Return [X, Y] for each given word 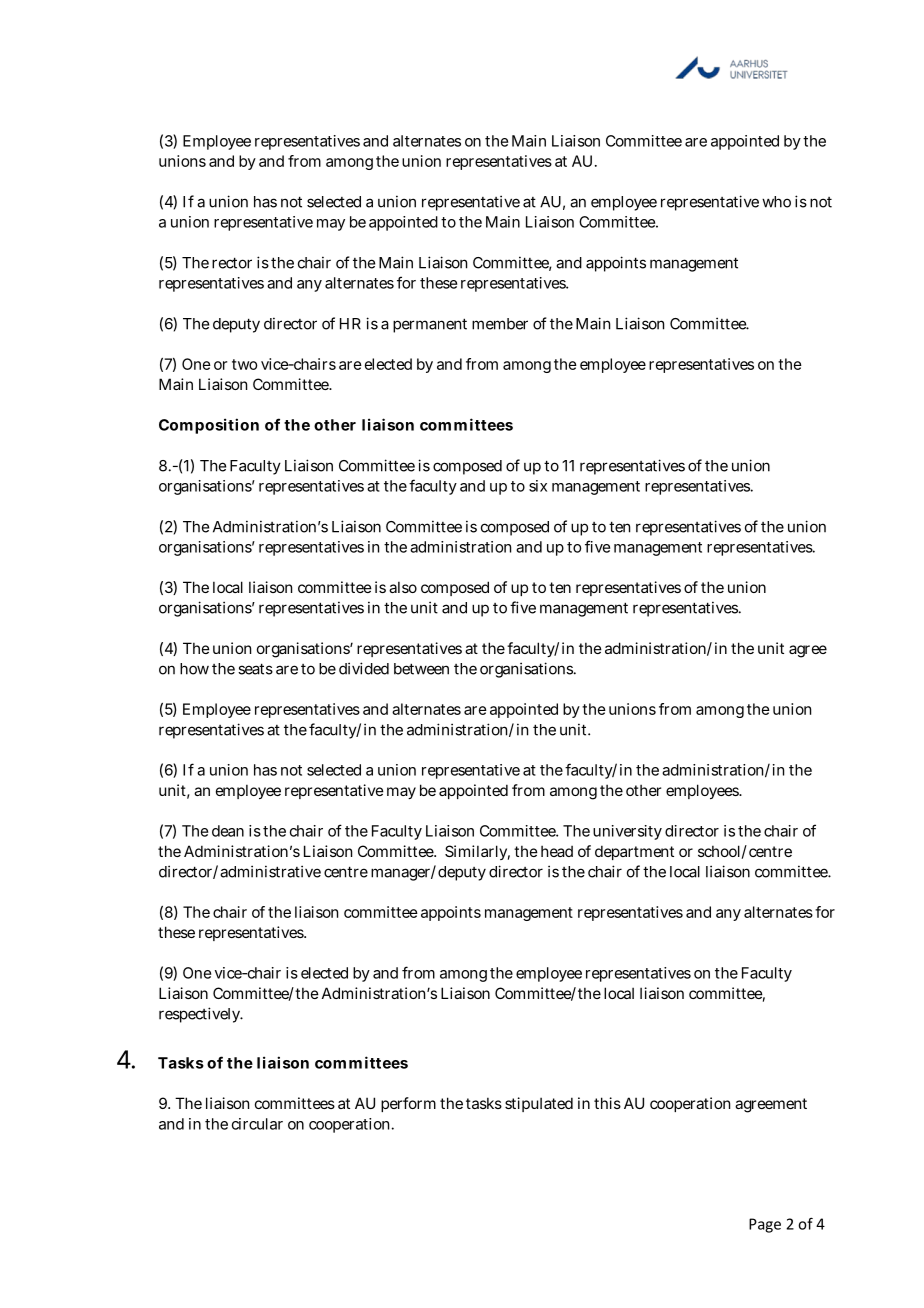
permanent [430, 325]
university [627, 832]
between [421, 669]
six [538, 486]
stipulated [539, 1104]
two [245, 364]
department [634, 852]
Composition [209, 426]
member [500, 324]
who [776, 202]
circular [257, 1124]
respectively [201, 1015]
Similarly [477, 852]
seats [255, 669]
